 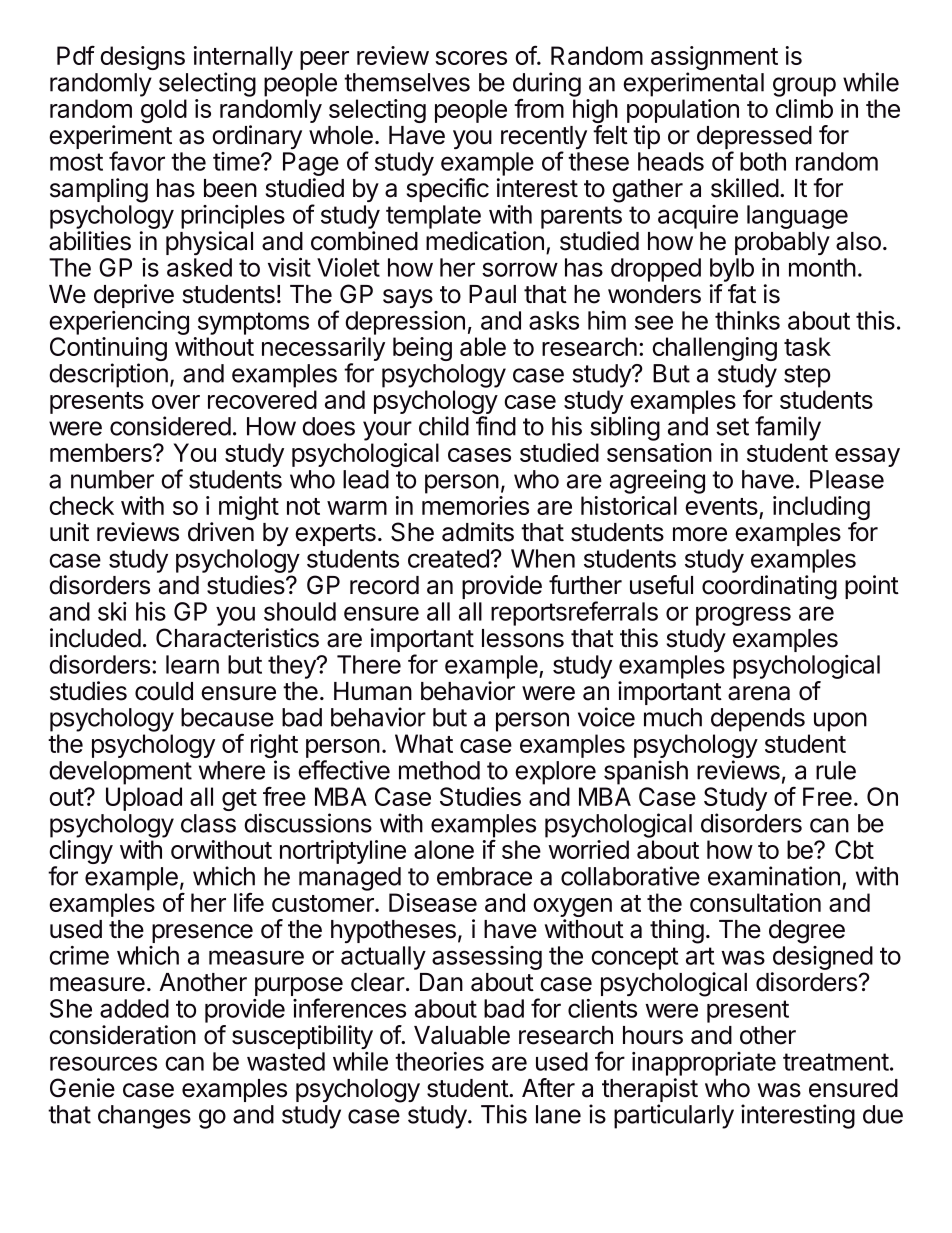 I want to click on group, so click(x=804, y=87).
